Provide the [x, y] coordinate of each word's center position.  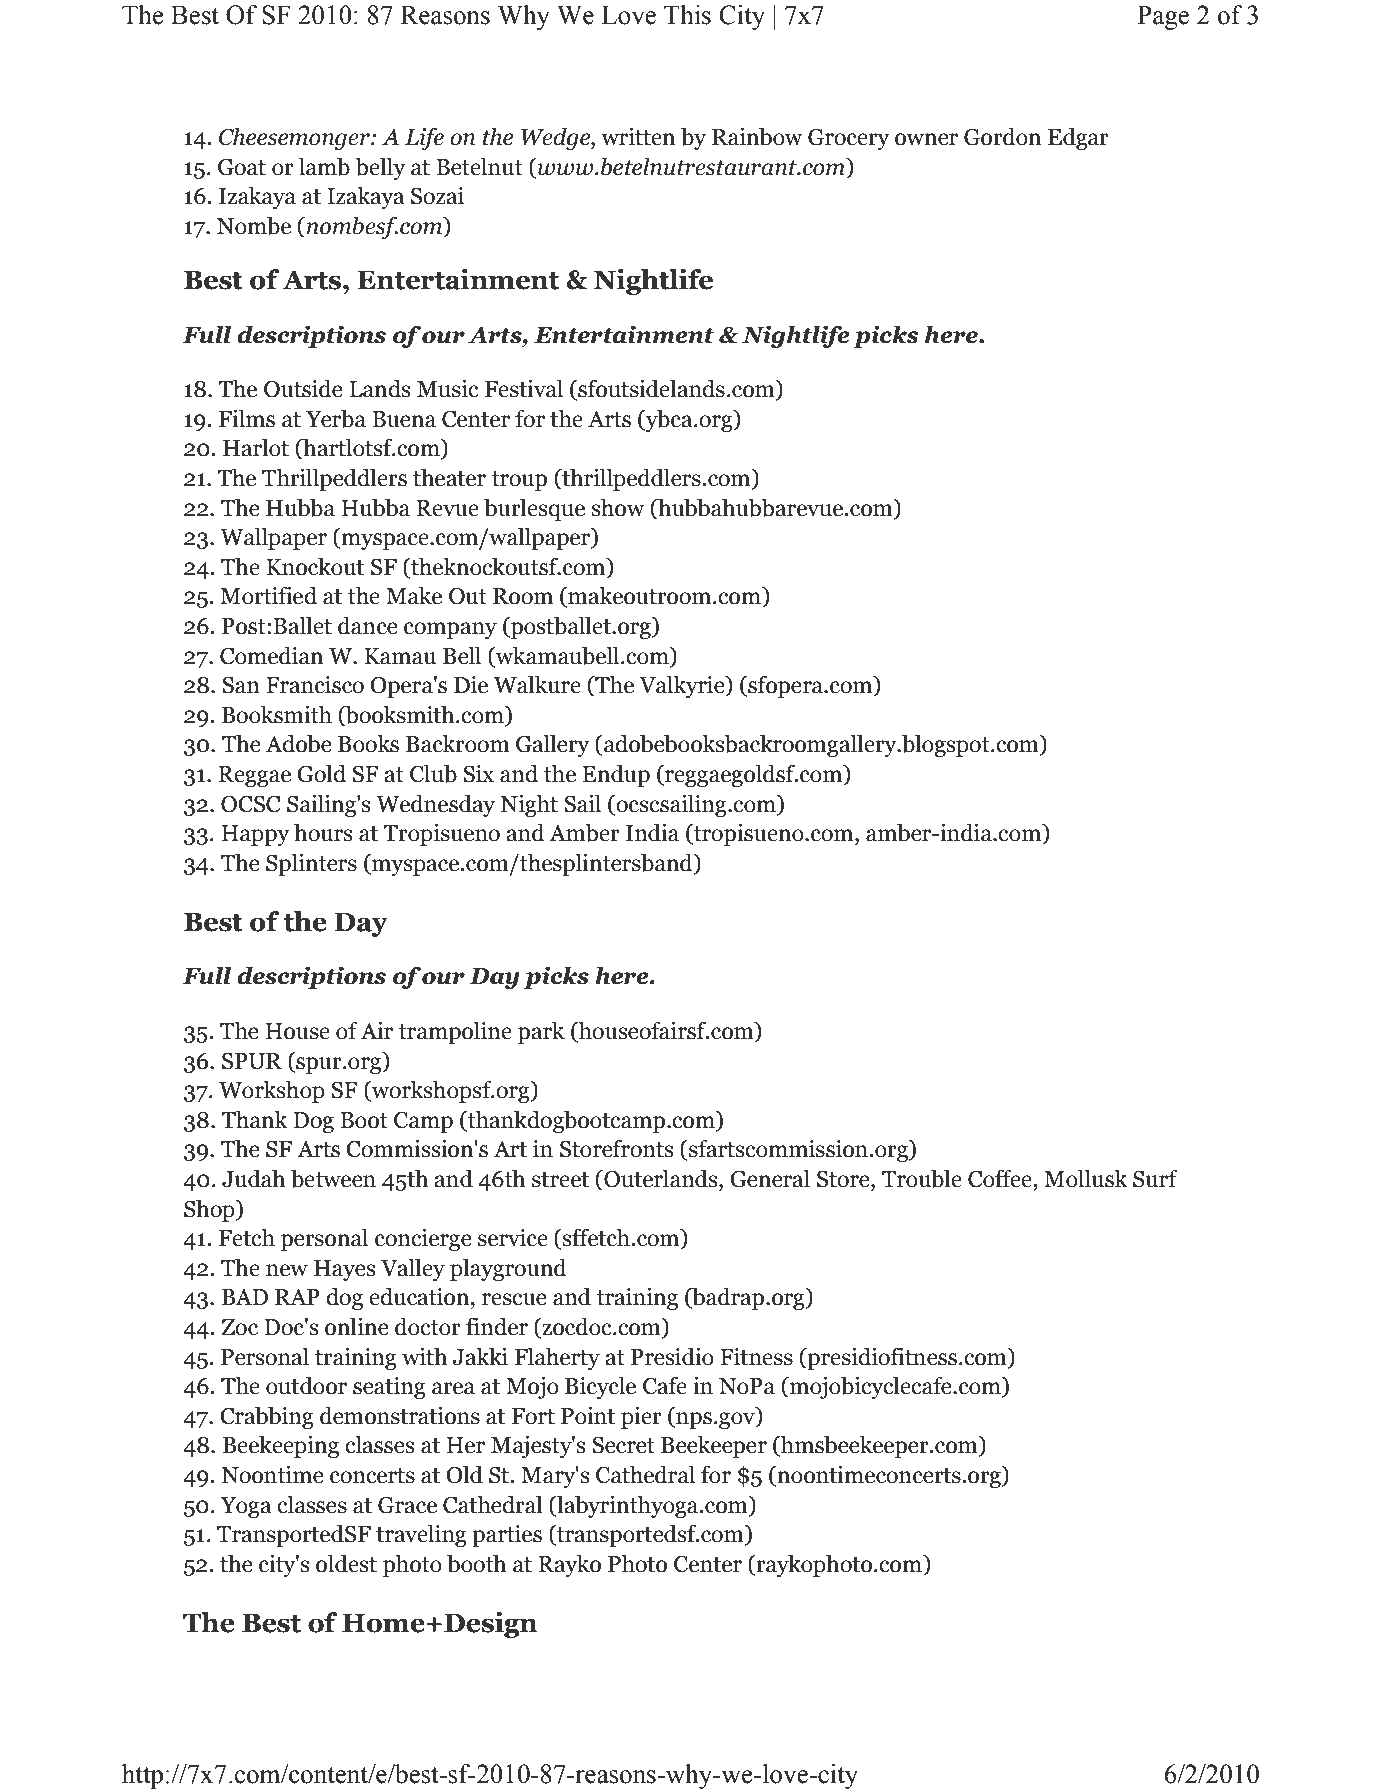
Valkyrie [683, 686]
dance [367, 625]
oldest [346, 1563]
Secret [623, 1445]
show [618, 507]
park [541, 1032]
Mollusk [1086, 1178]
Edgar [1078, 138]
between [333, 1178]
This [687, 15]
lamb [324, 166]
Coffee [1001, 1178]
